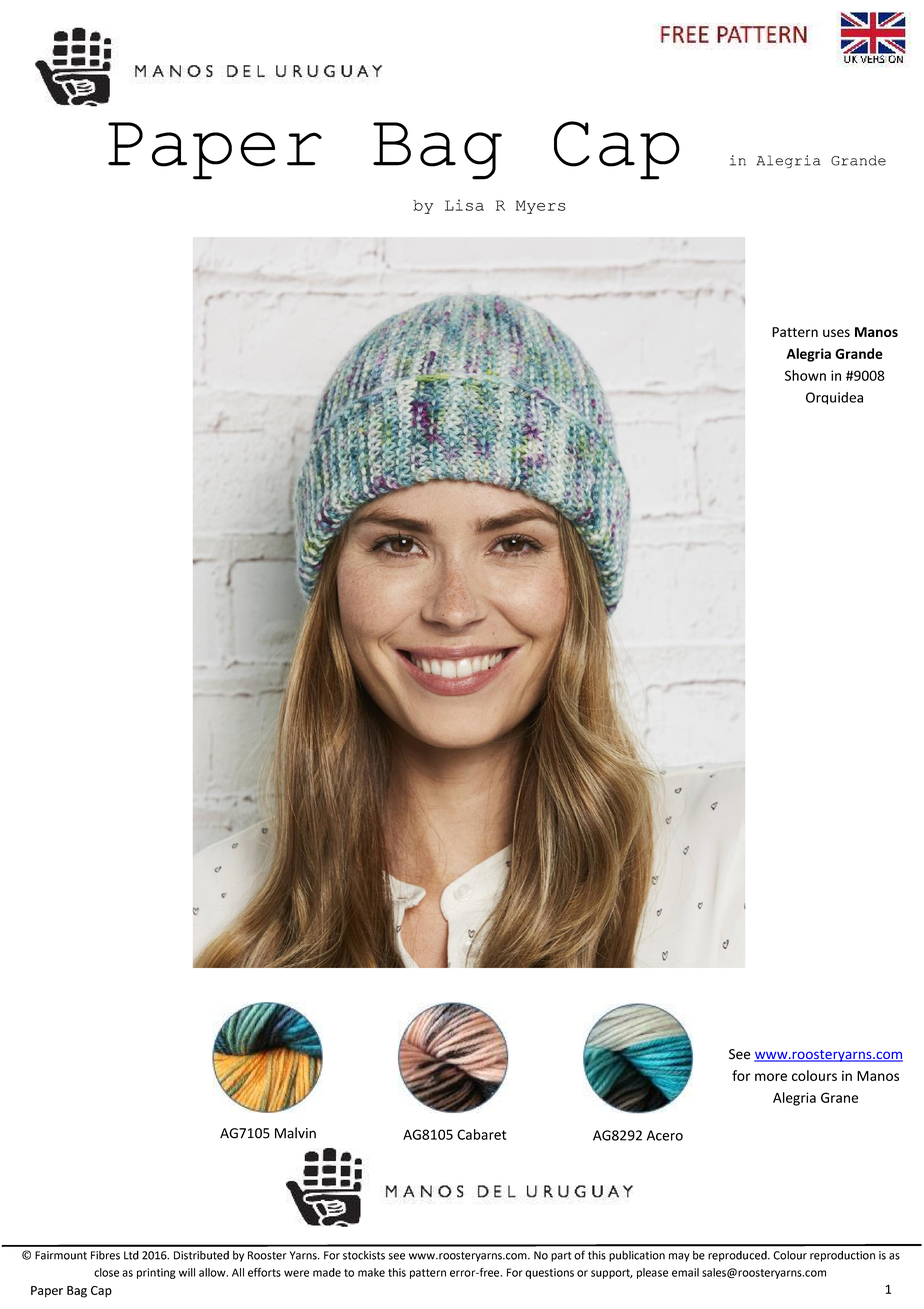 Image resolution: width=924 pixels, height=1309 pixels. What do you see at coordinates (201, 1255) in the screenshot?
I see `Distributed` at bounding box center [201, 1255].
